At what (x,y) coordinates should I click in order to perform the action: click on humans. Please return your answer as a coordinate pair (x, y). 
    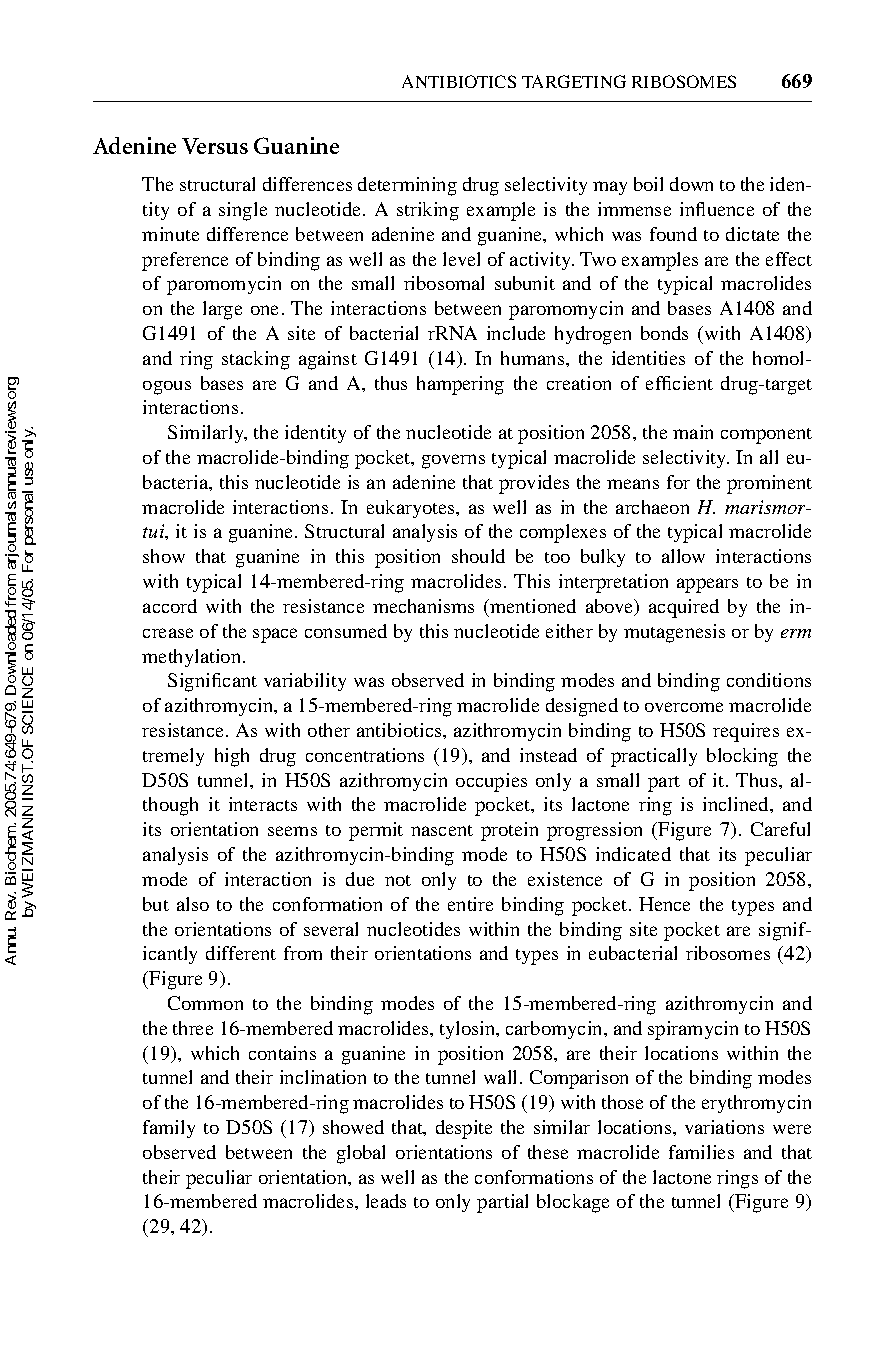
    Looking at the image, I should click on (534, 358).
